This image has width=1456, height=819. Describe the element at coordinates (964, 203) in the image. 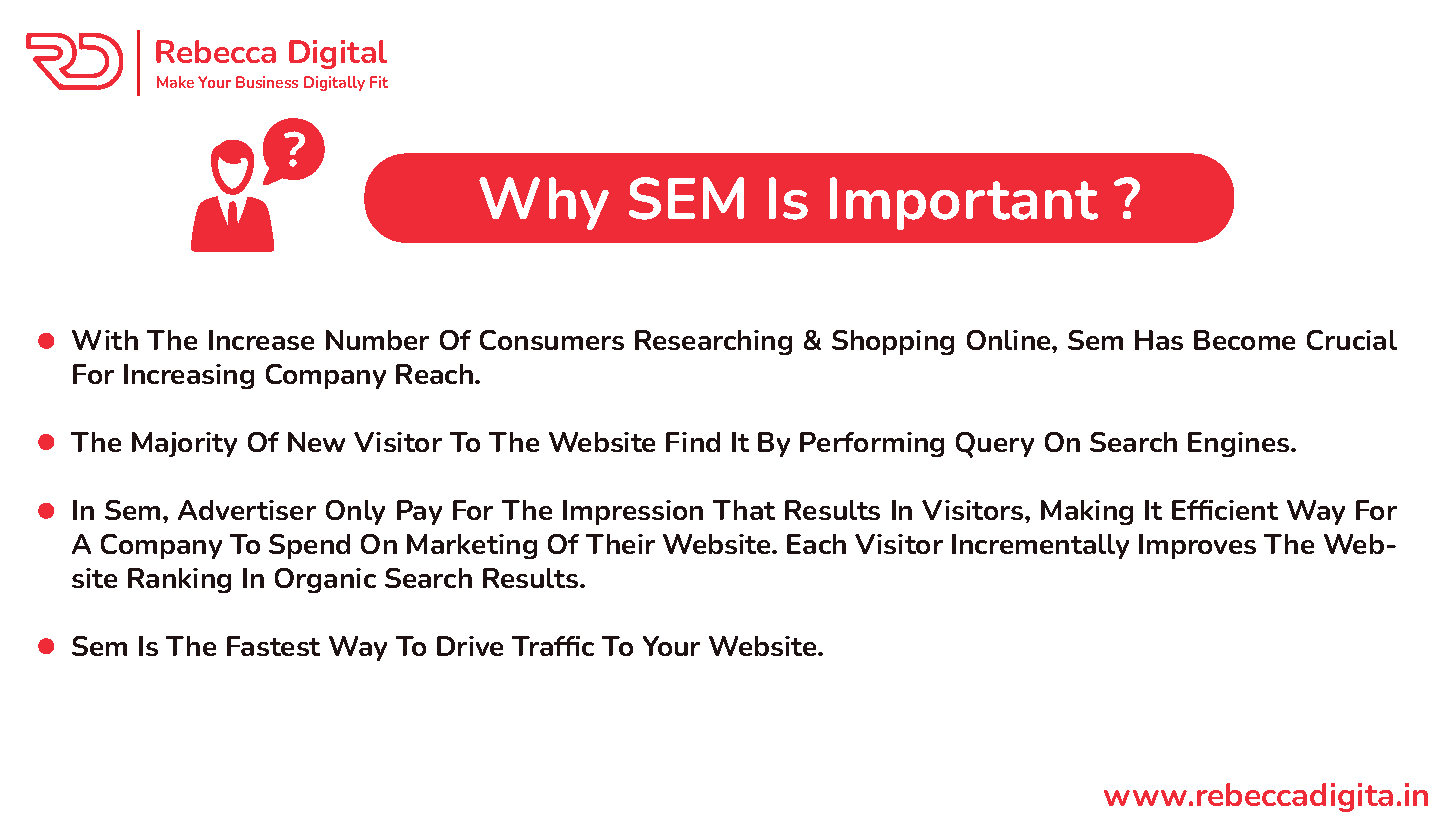

I see `Important` at that location.
